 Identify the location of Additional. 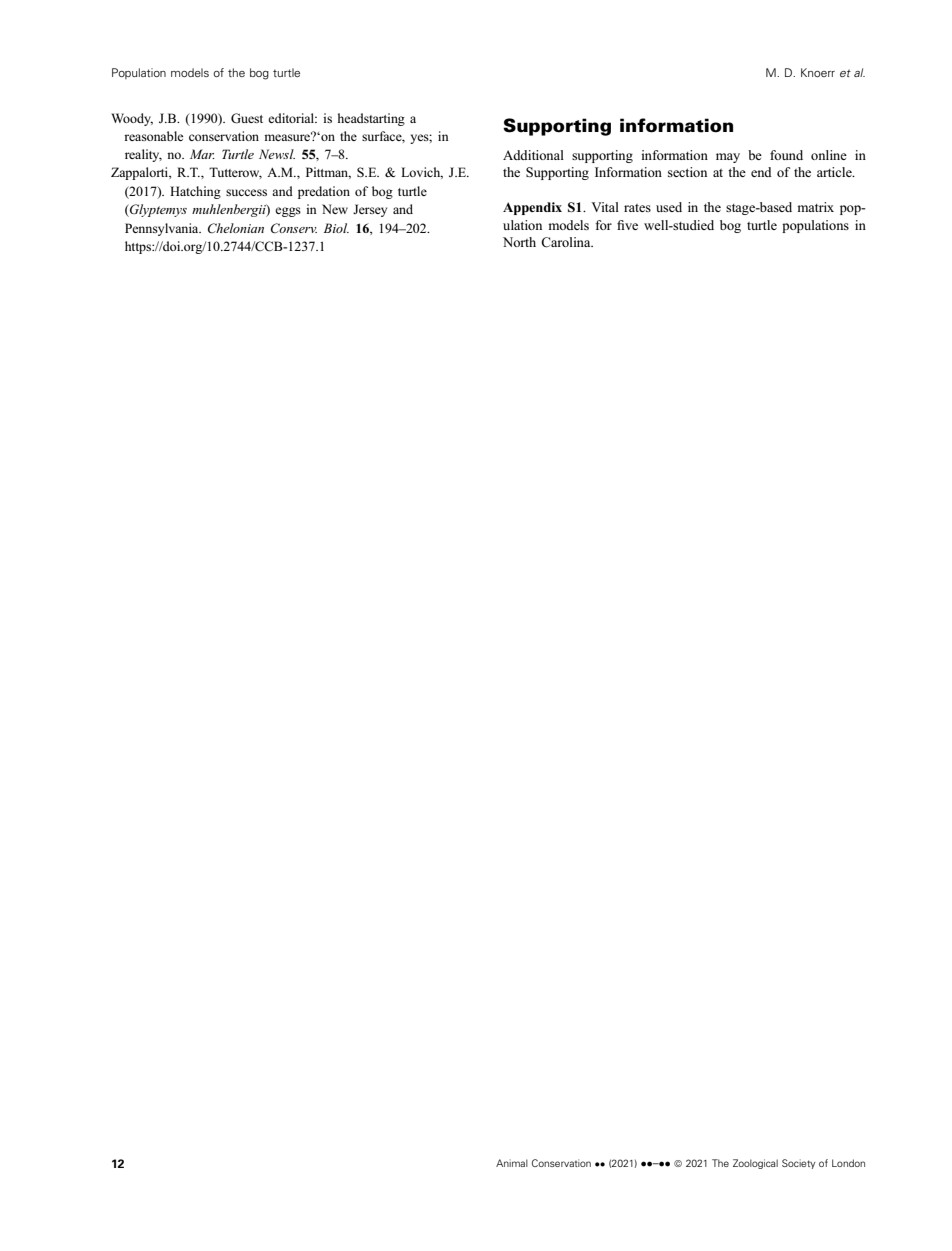
(533, 155).
